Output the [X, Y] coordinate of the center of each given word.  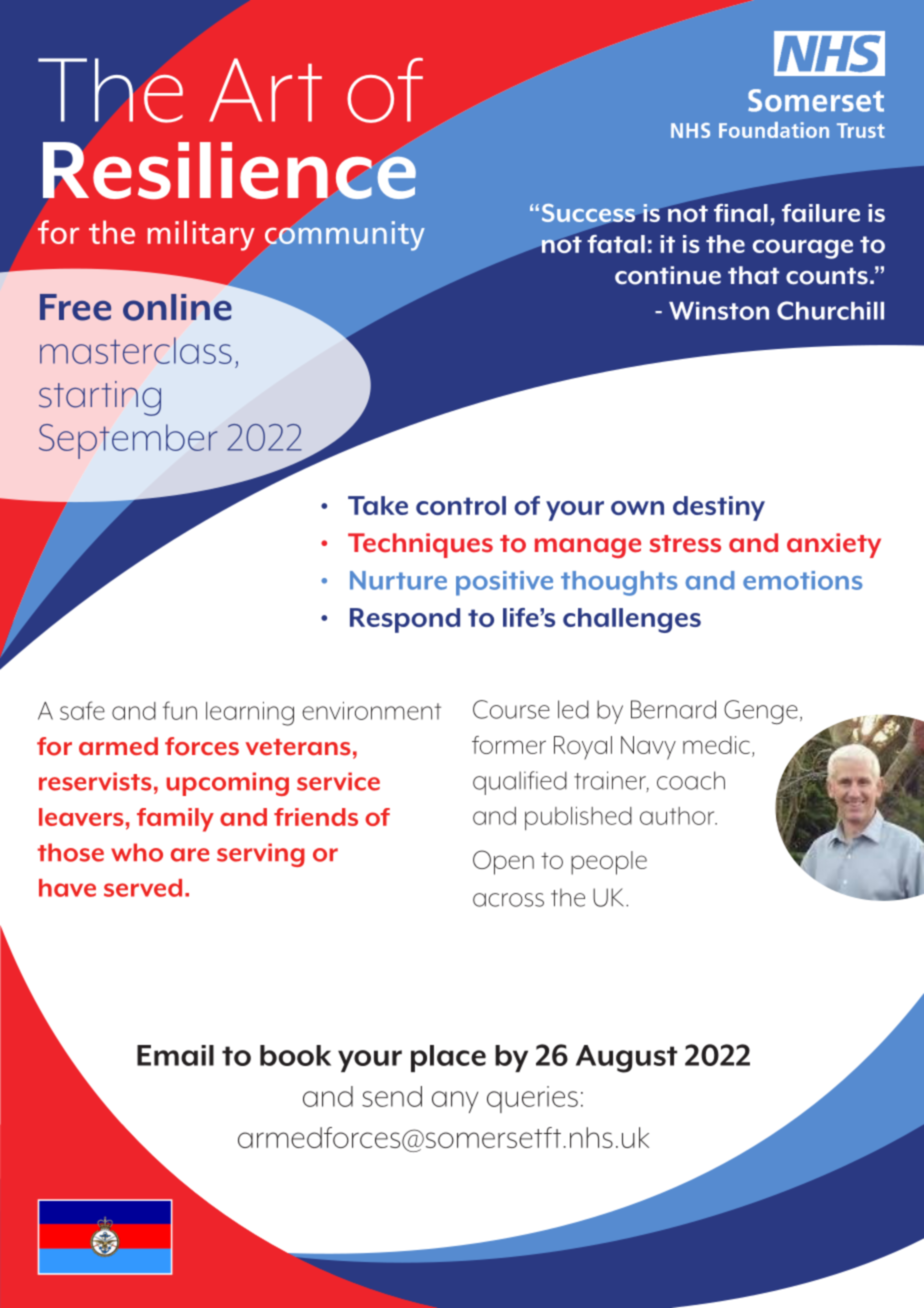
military [201, 235]
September [128, 441]
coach [691, 780]
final [741, 213]
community [345, 236]
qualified [520, 783]
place [448, 1058]
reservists [95, 781]
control [461, 505]
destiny [719, 508]
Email [175, 1055]
